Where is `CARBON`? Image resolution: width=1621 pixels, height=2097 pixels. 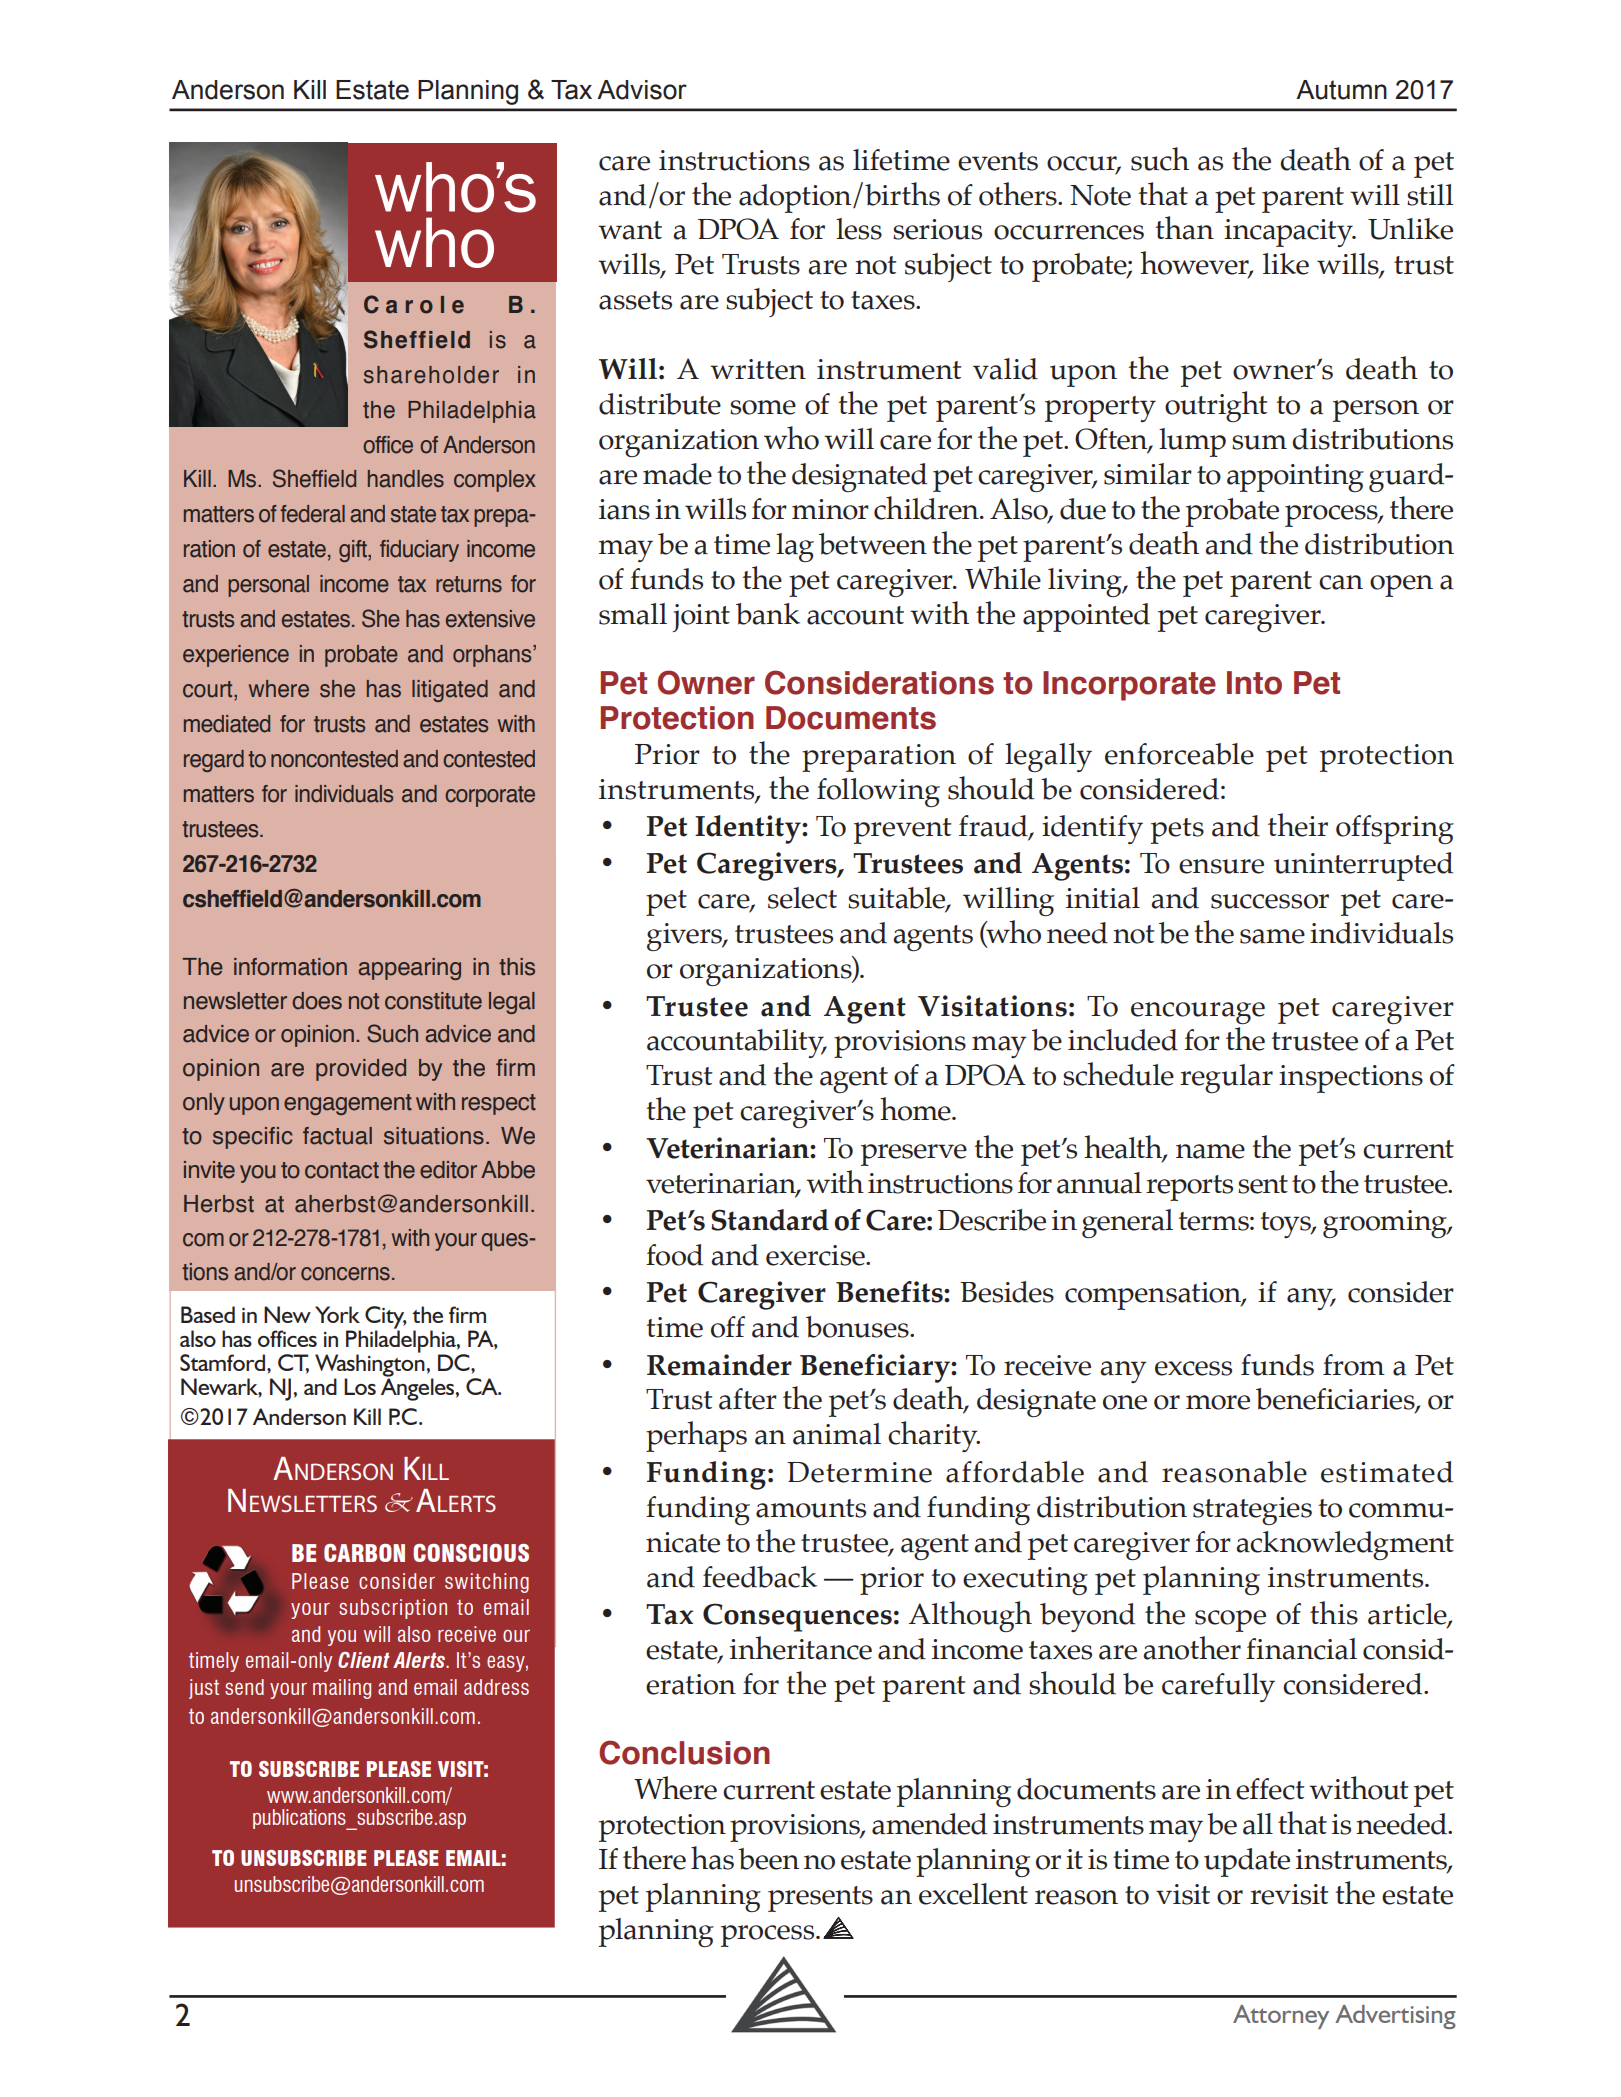
CARBON is located at coordinates (364, 1553).
